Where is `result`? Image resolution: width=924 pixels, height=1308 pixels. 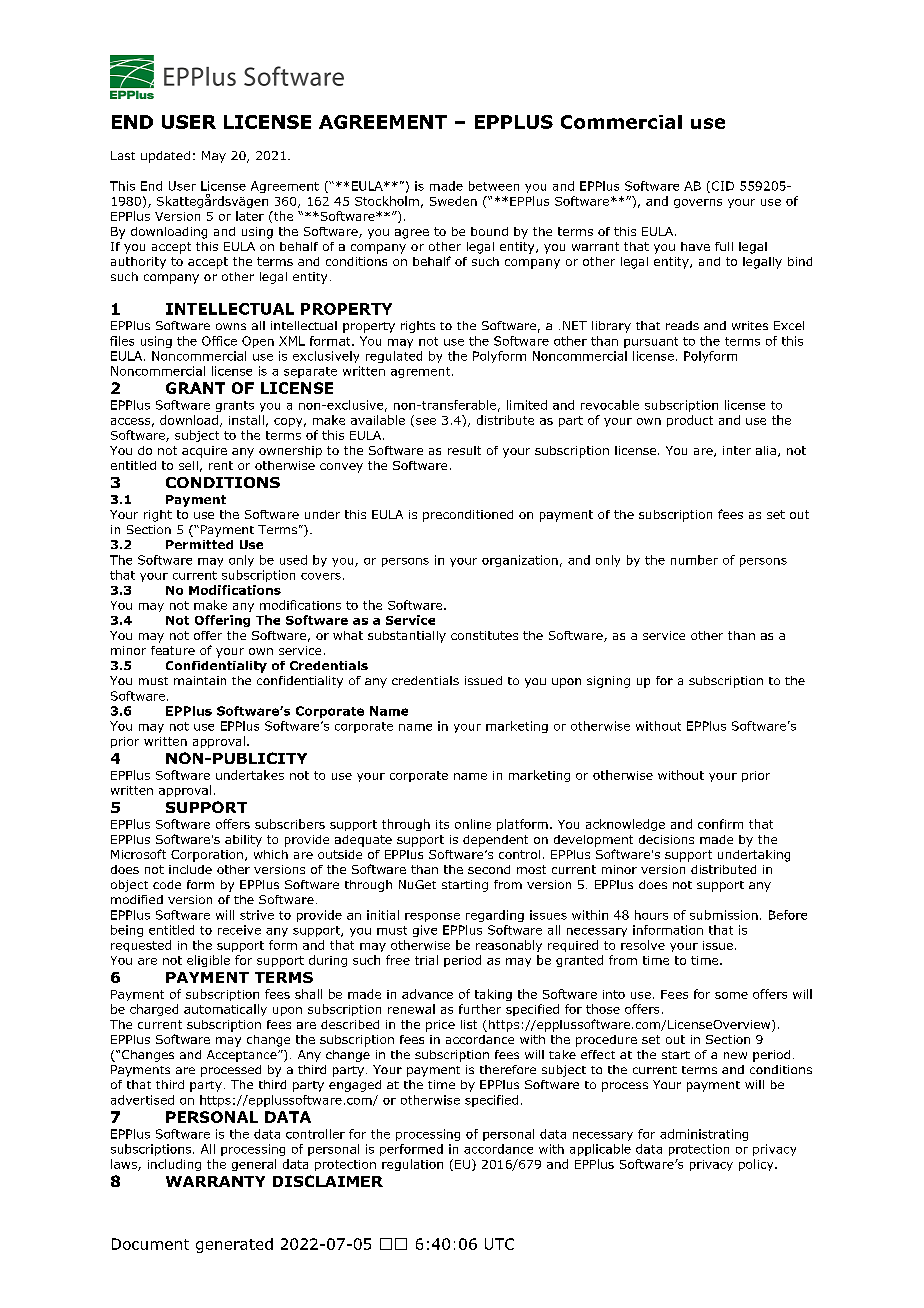 result is located at coordinates (464, 450).
